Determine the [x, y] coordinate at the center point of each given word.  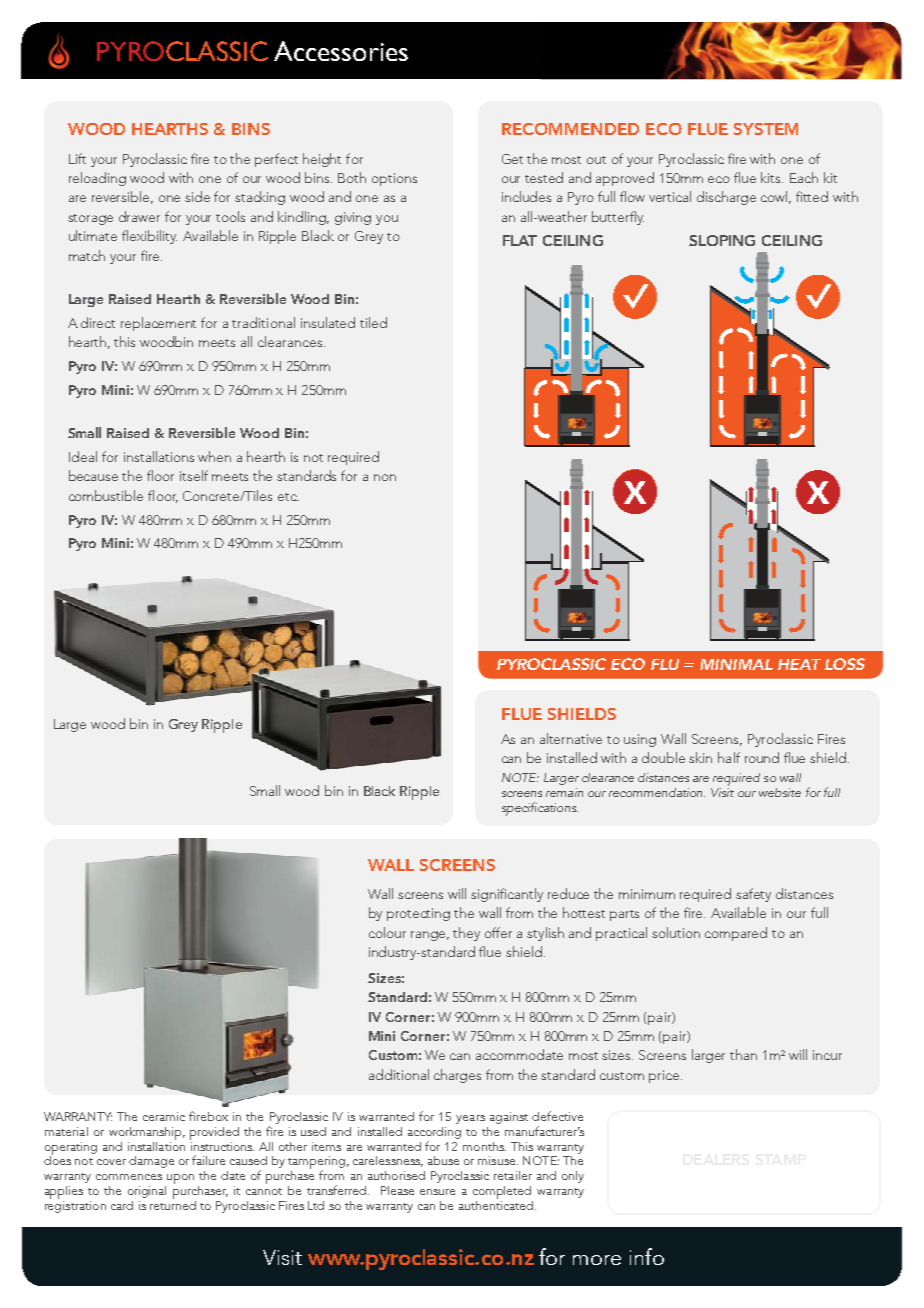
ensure [437, 1192]
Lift [77, 158]
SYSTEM [766, 129]
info [647, 1256]
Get [512, 159]
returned [173, 1204]
